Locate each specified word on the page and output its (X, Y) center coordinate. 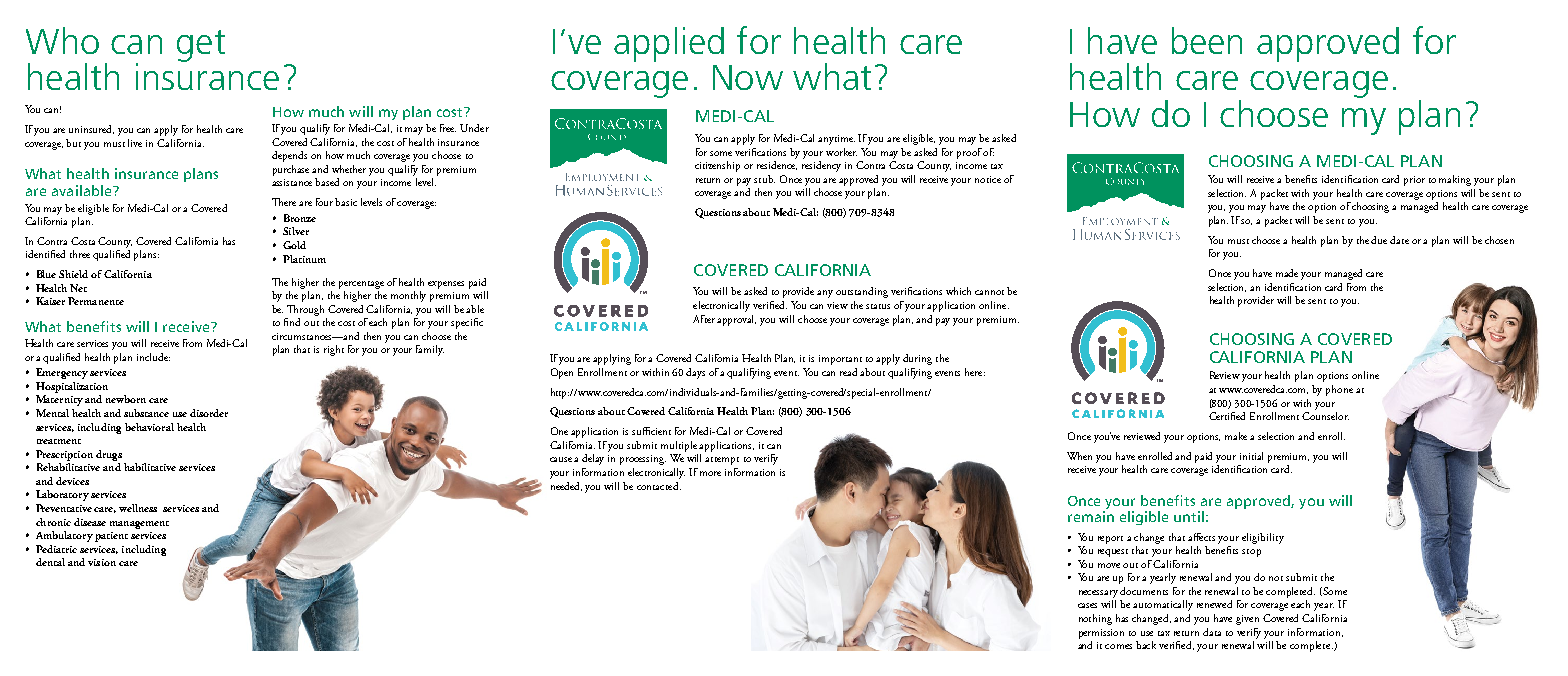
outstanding (862, 292)
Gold (294, 245)
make (1236, 436)
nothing (1095, 619)
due (1379, 240)
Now (748, 77)
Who (62, 40)
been (1207, 40)
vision (102, 562)
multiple (680, 446)
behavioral (149, 427)
